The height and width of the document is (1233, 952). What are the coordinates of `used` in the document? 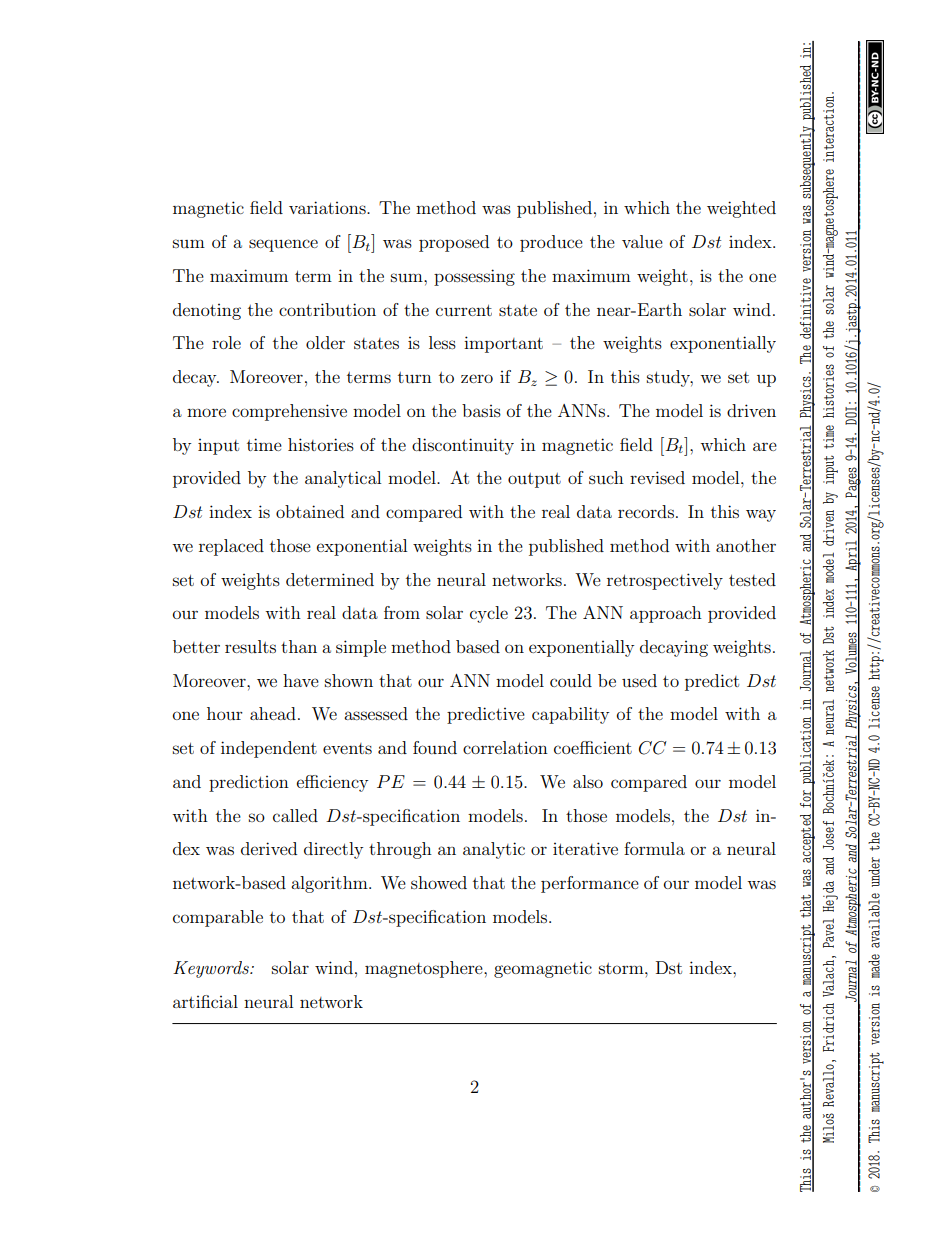 It's located at (639, 680).
